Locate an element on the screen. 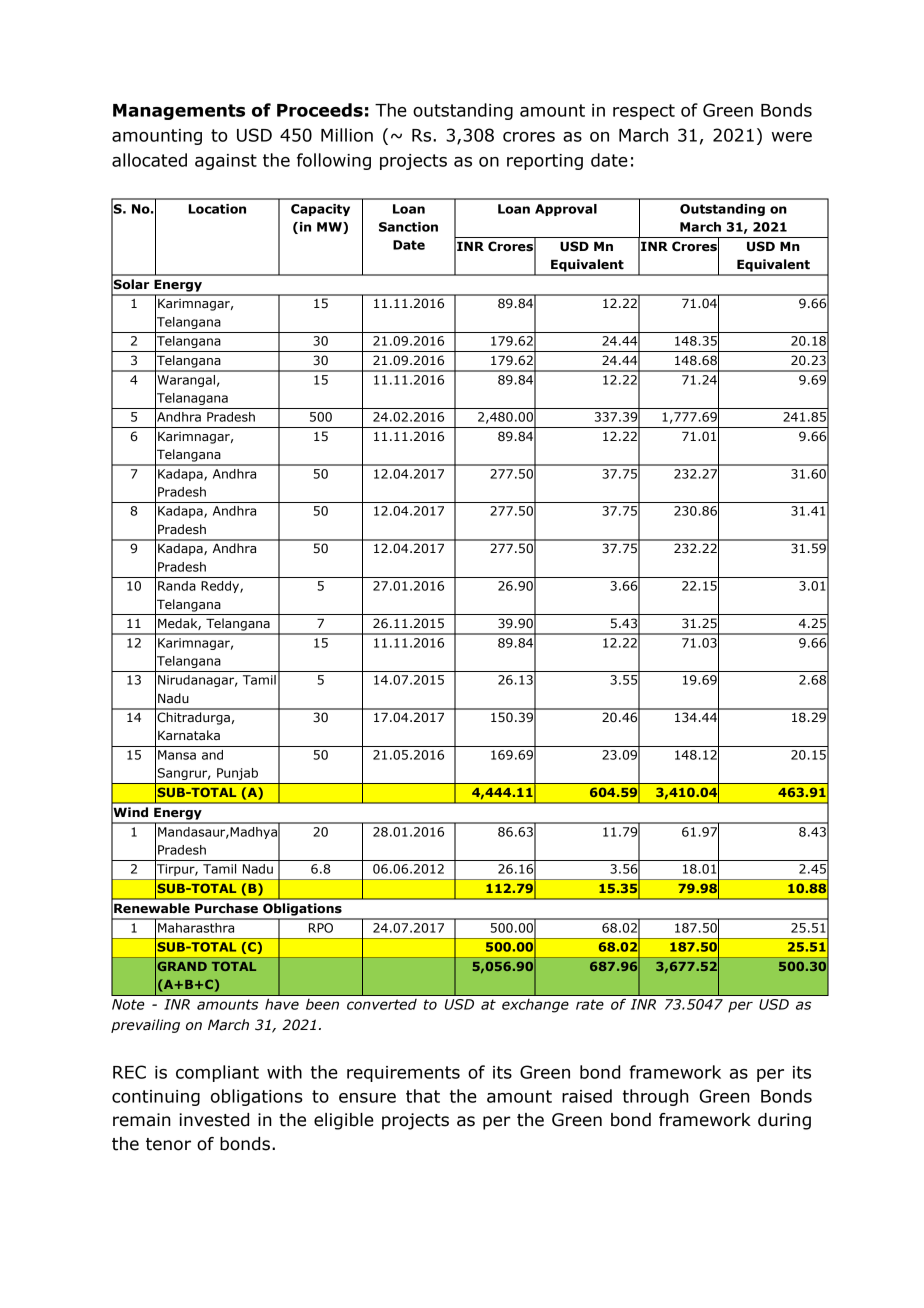 The image size is (924, 1308). exchange is located at coordinates (535, 1006).
